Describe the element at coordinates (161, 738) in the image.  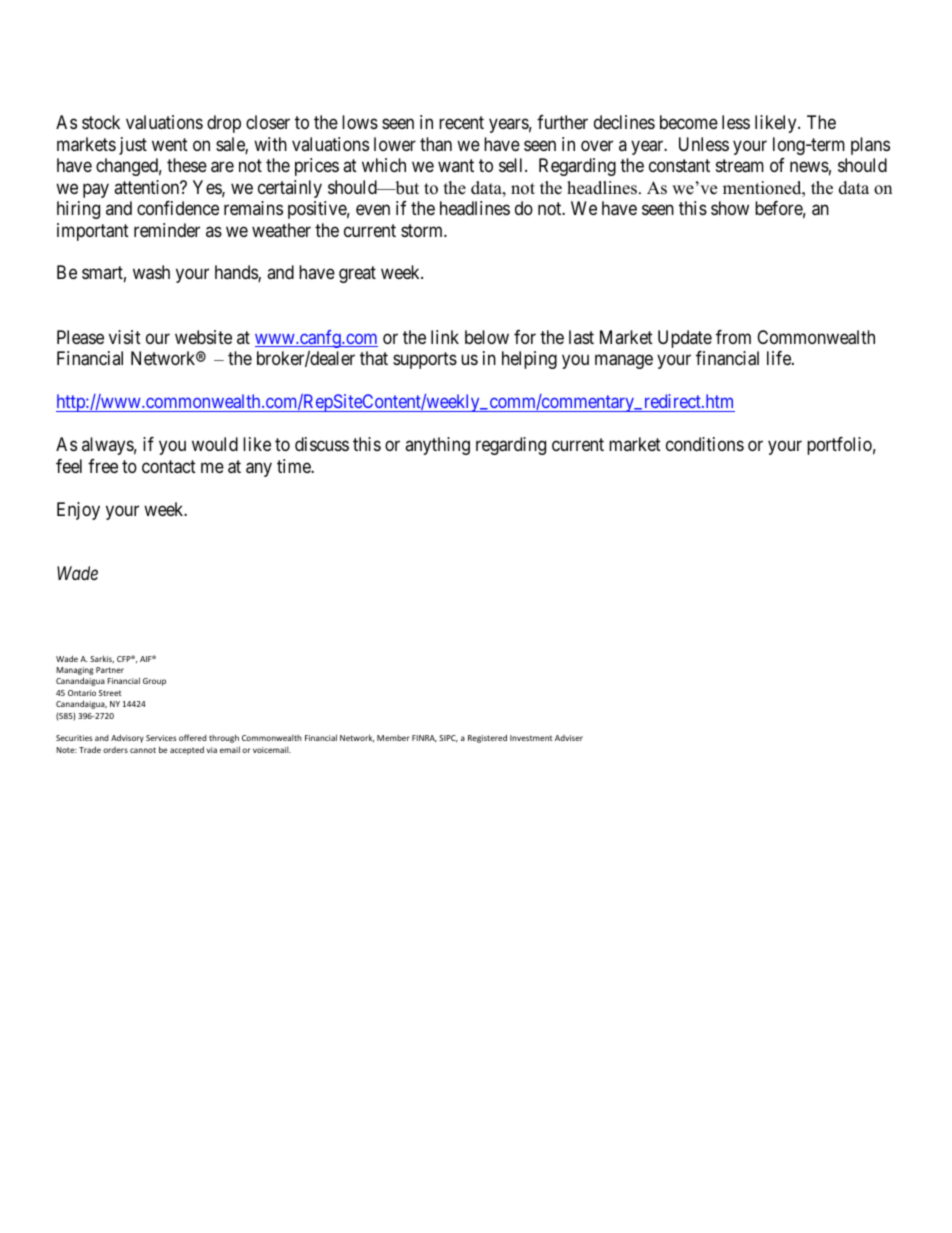
I see `Services` at that location.
